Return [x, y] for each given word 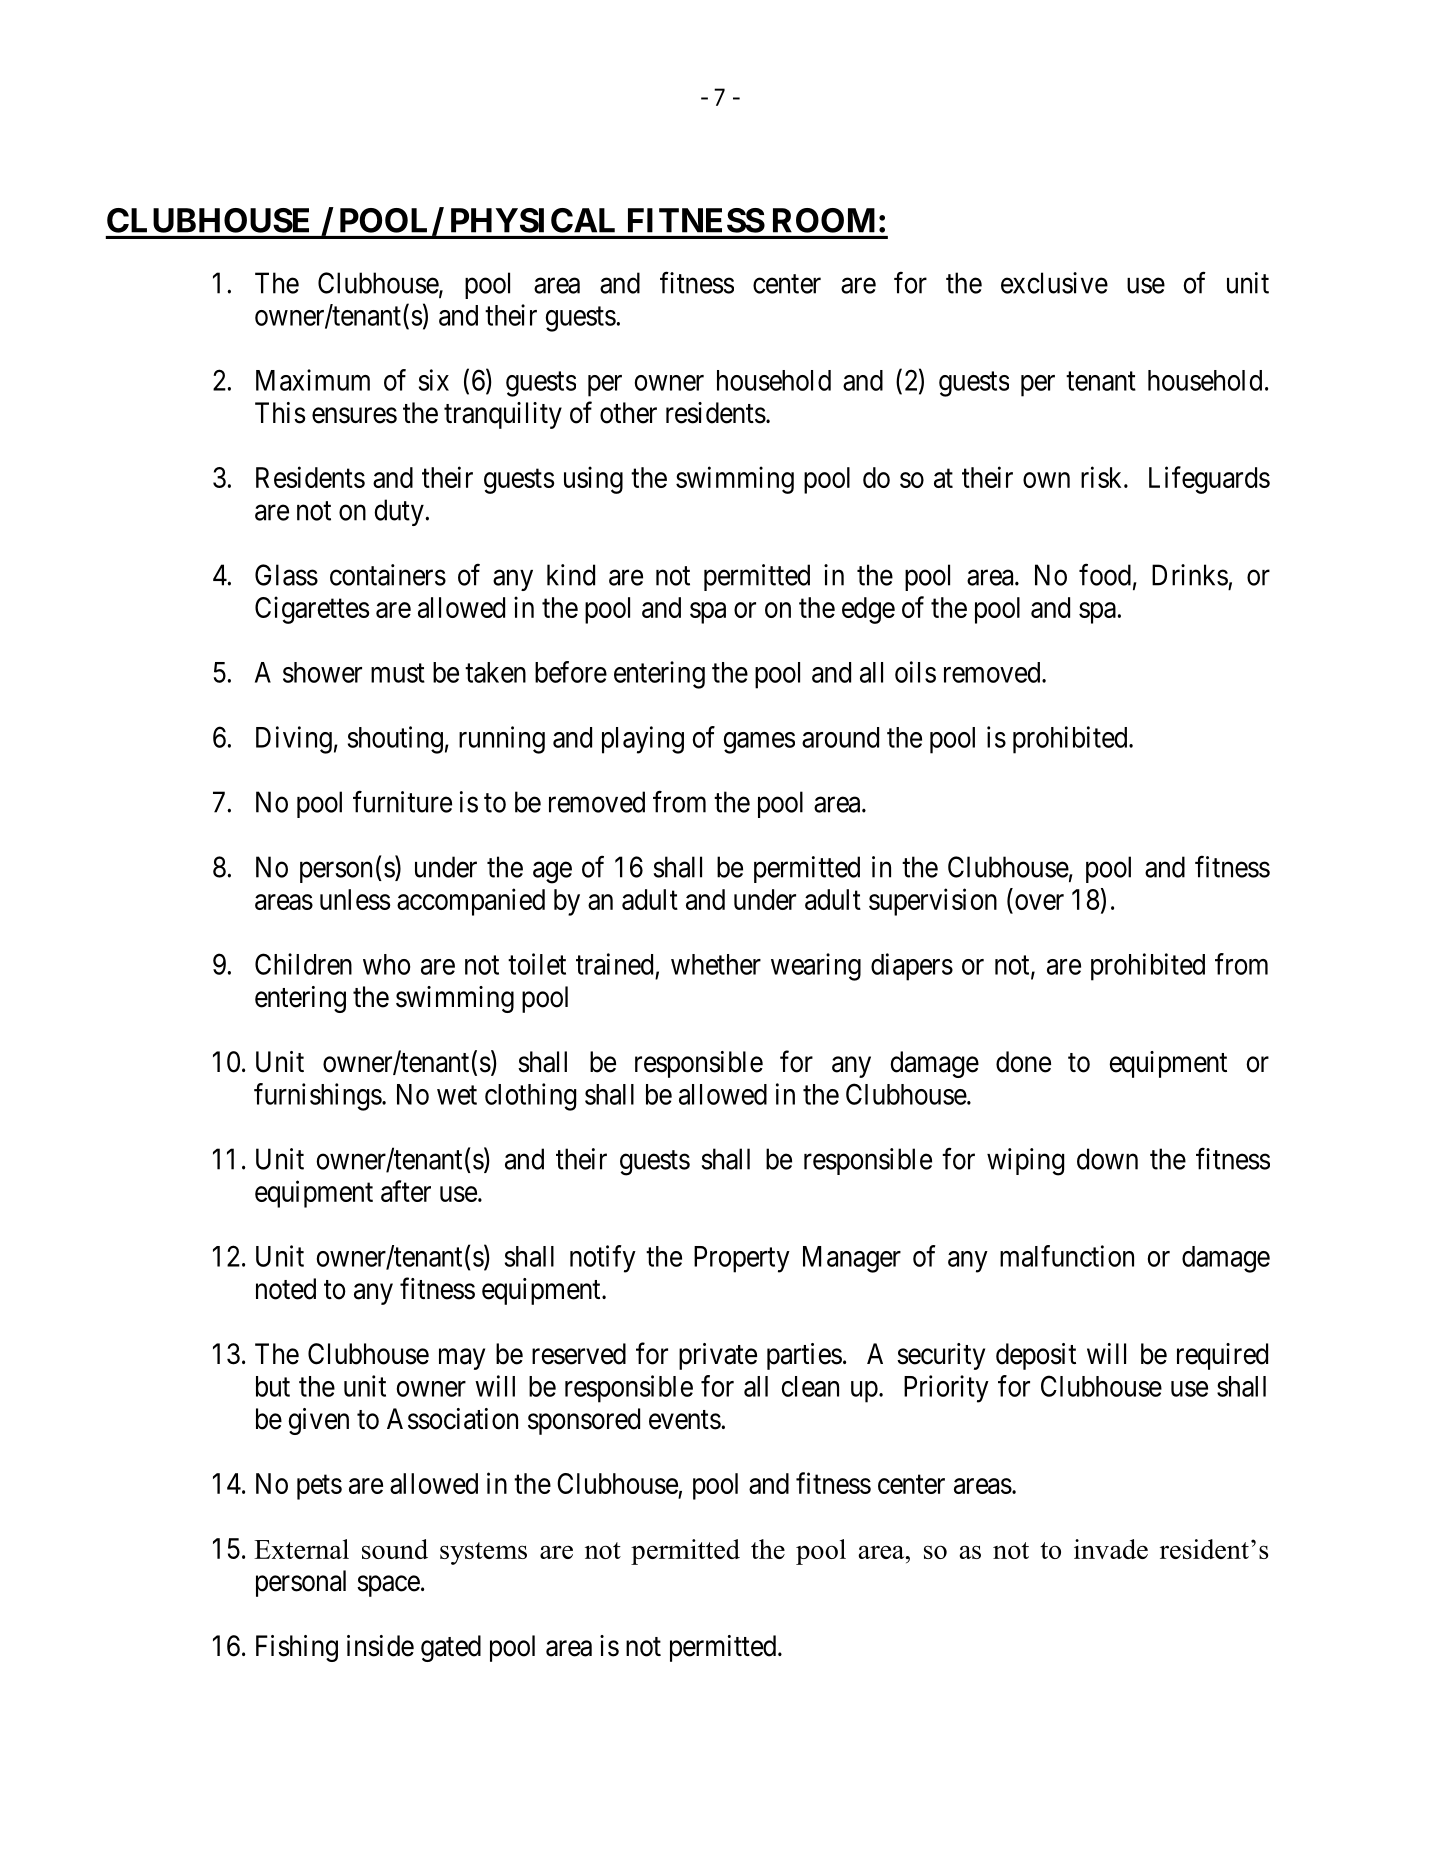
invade [1111, 1549]
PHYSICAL [533, 220]
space [388, 1586]
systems [483, 1553]
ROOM [824, 220]
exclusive [1054, 283]
